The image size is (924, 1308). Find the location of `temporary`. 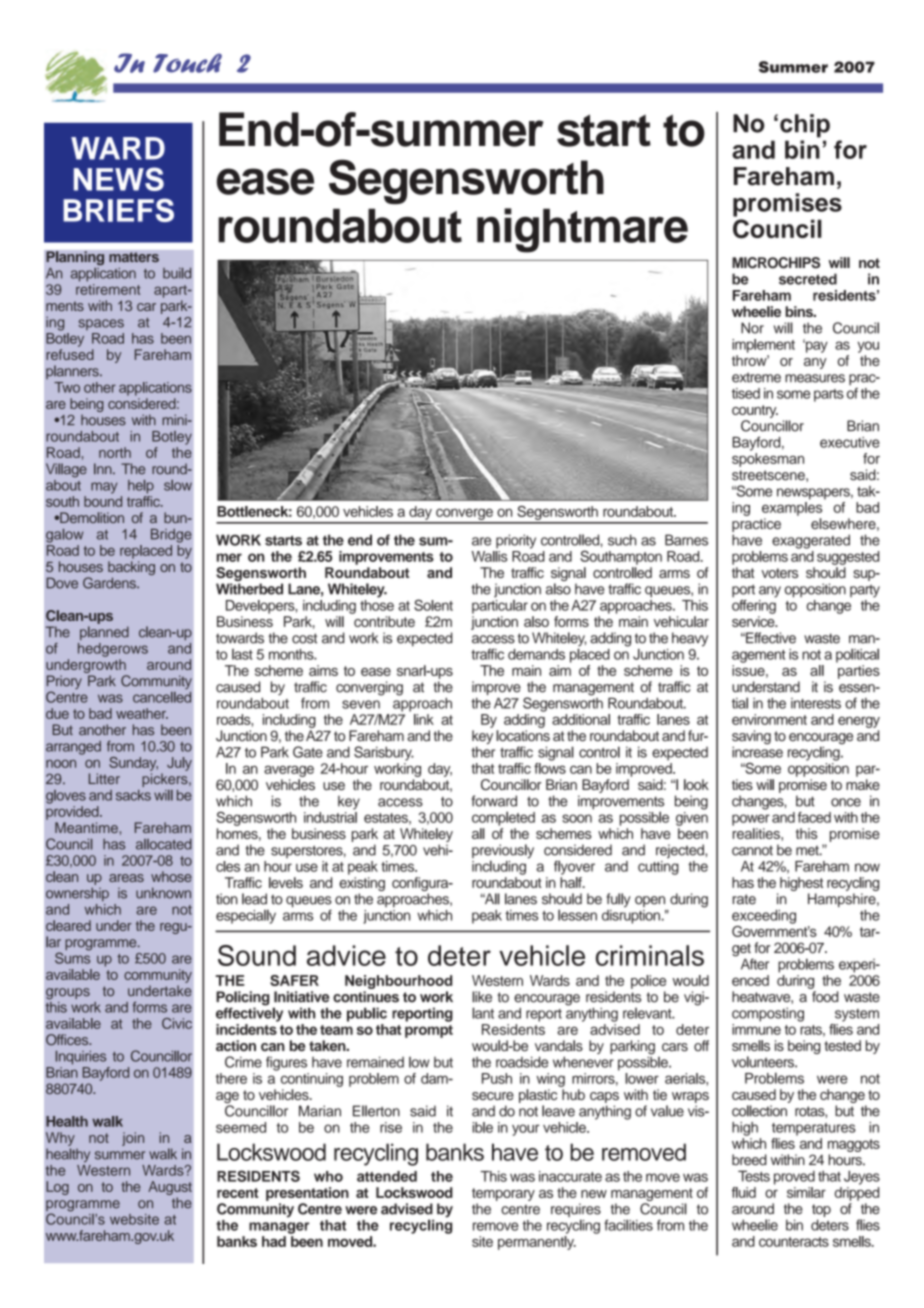

temporary is located at coordinates (503, 1194).
